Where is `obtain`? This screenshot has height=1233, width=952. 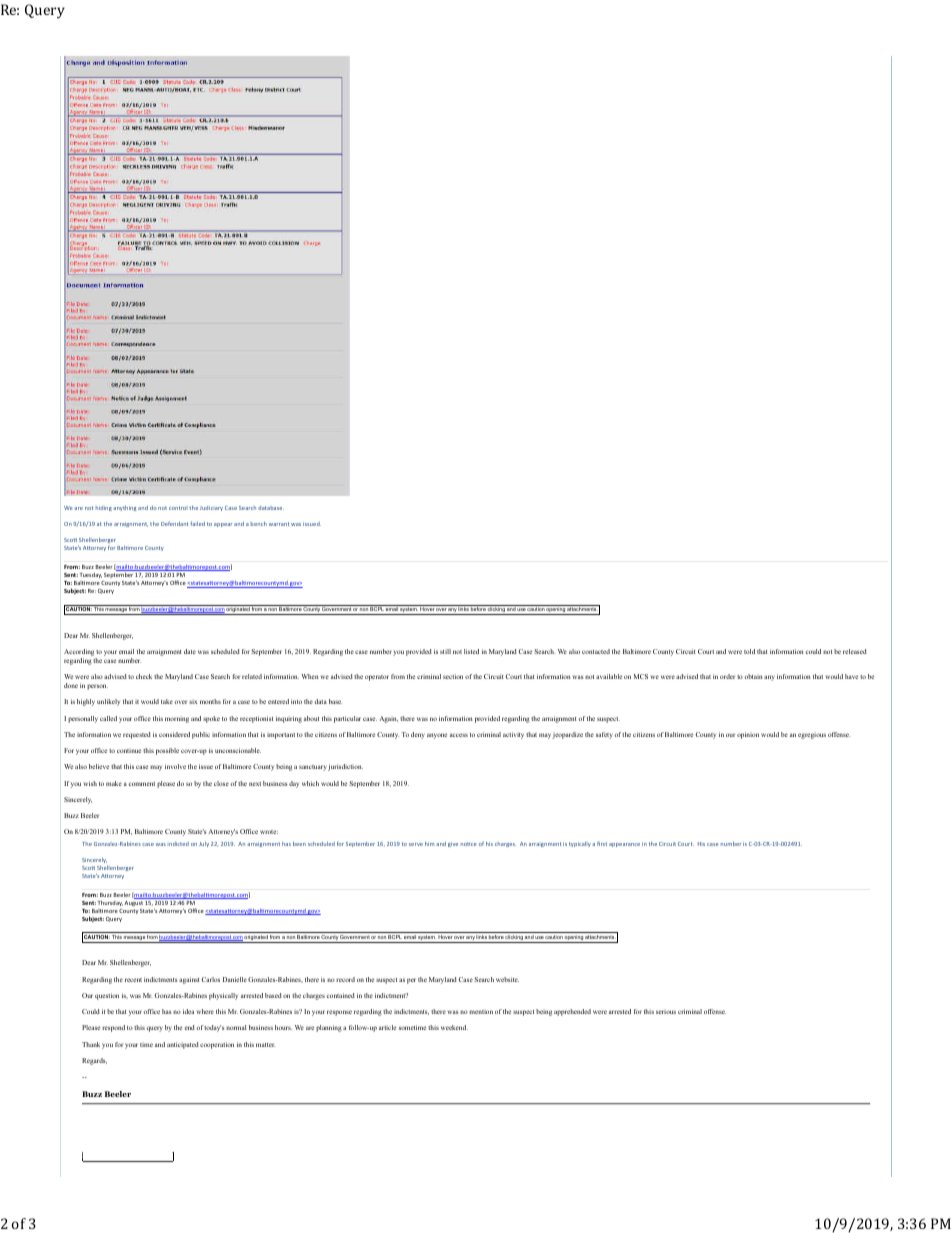
obtain is located at coordinates (753, 676).
